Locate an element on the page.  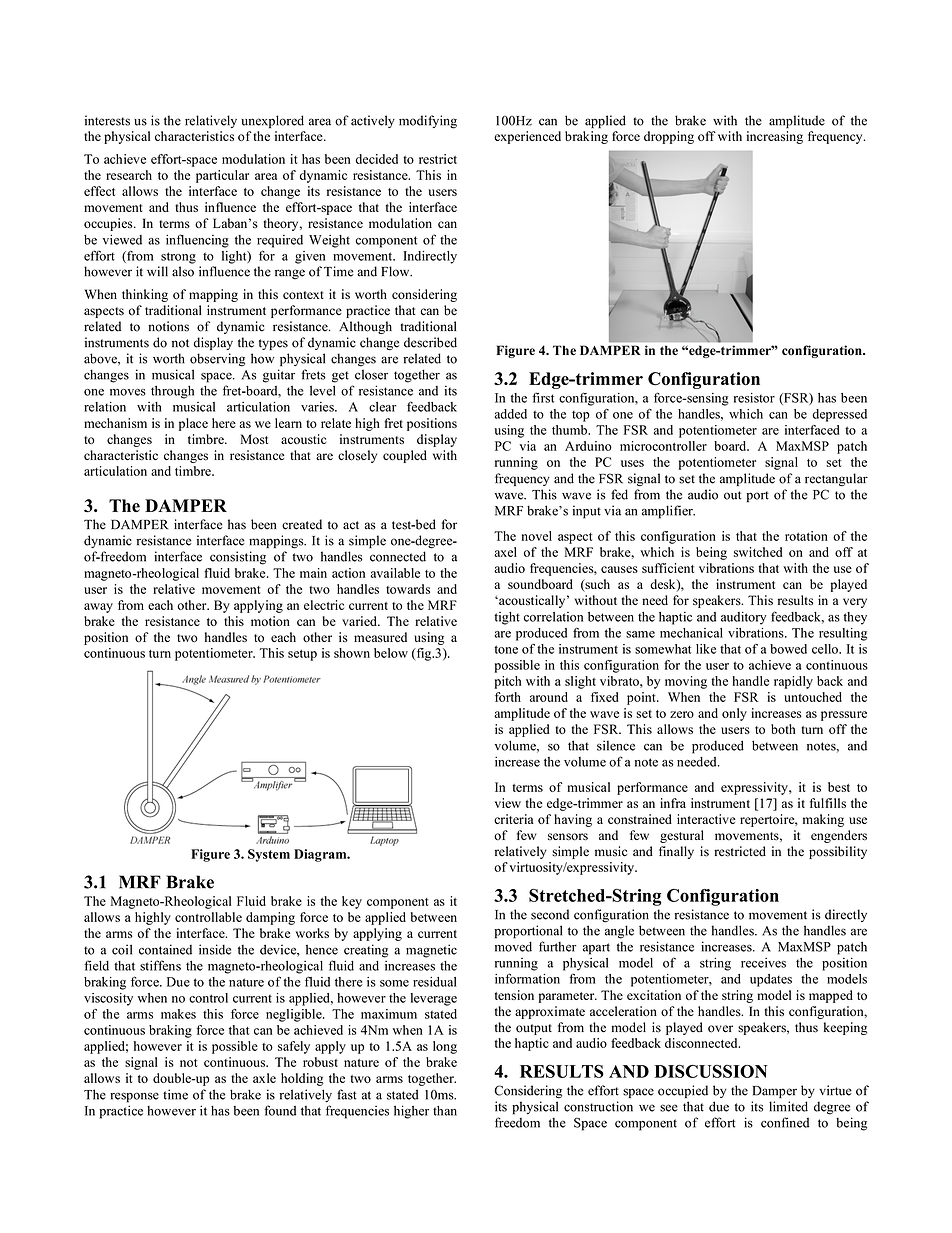
coupled is located at coordinates (405, 456).
